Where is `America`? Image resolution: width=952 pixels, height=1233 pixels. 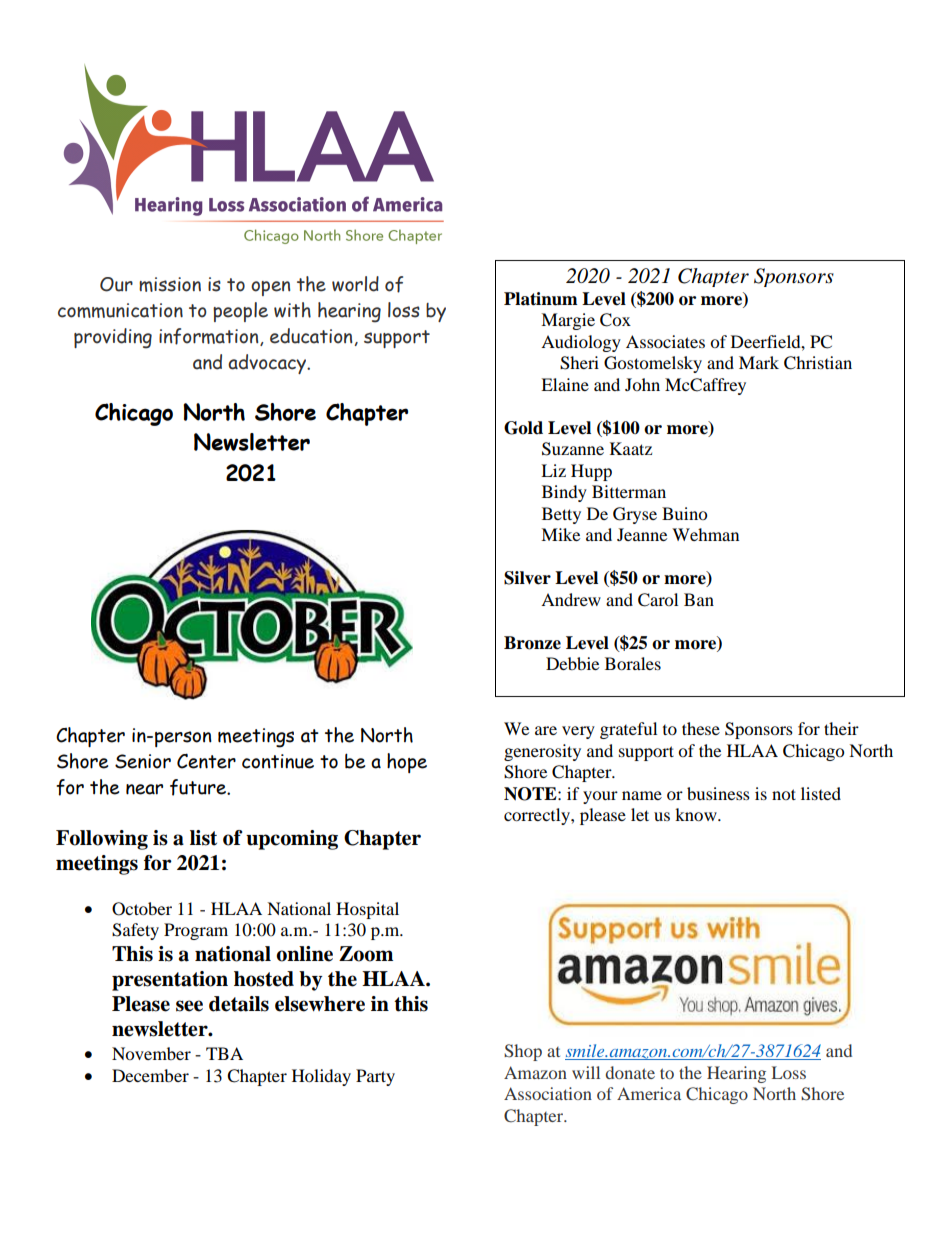 America is located at coordinates (649, 1093).
